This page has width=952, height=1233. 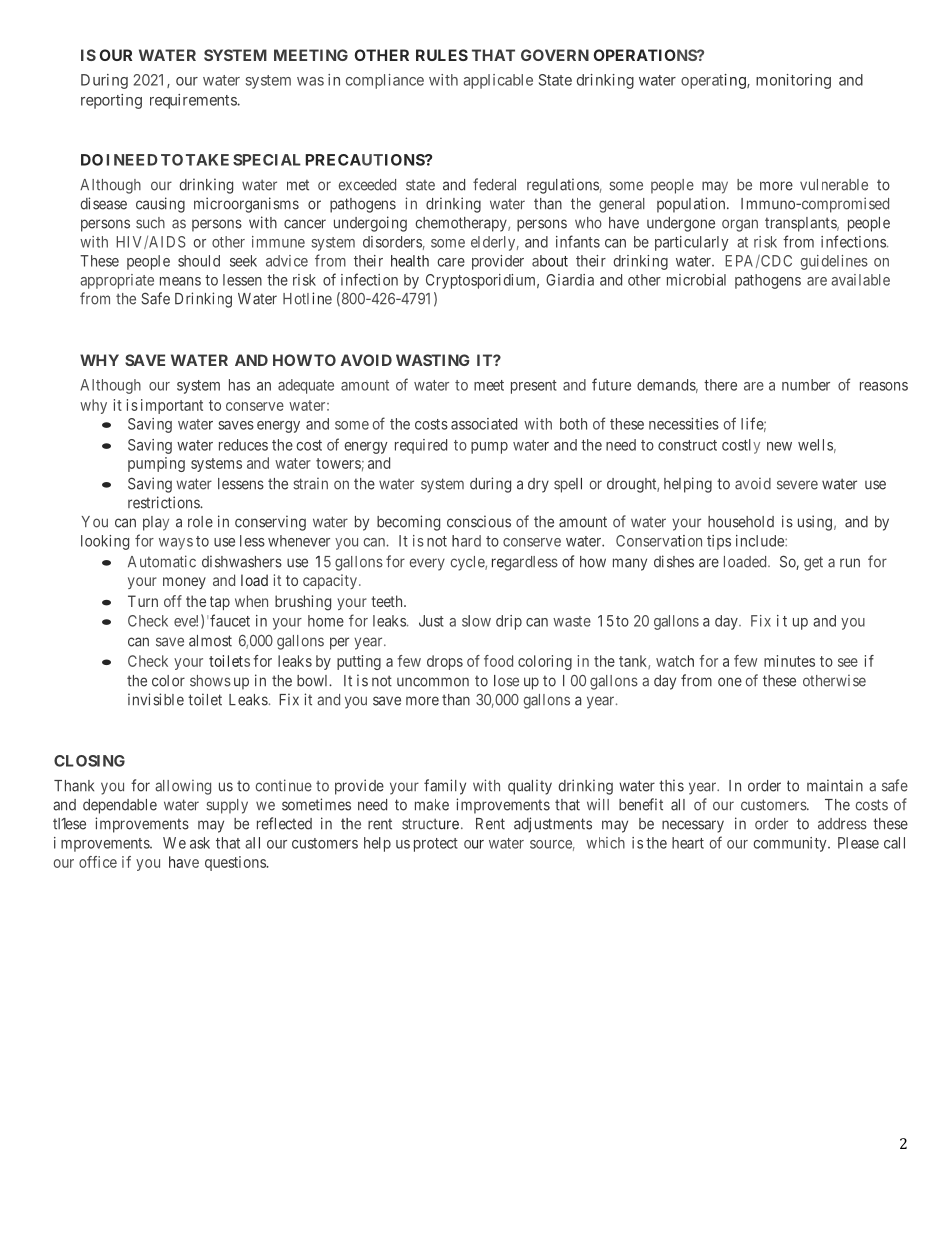 I want to click on care, so click(x=451, y=262).
